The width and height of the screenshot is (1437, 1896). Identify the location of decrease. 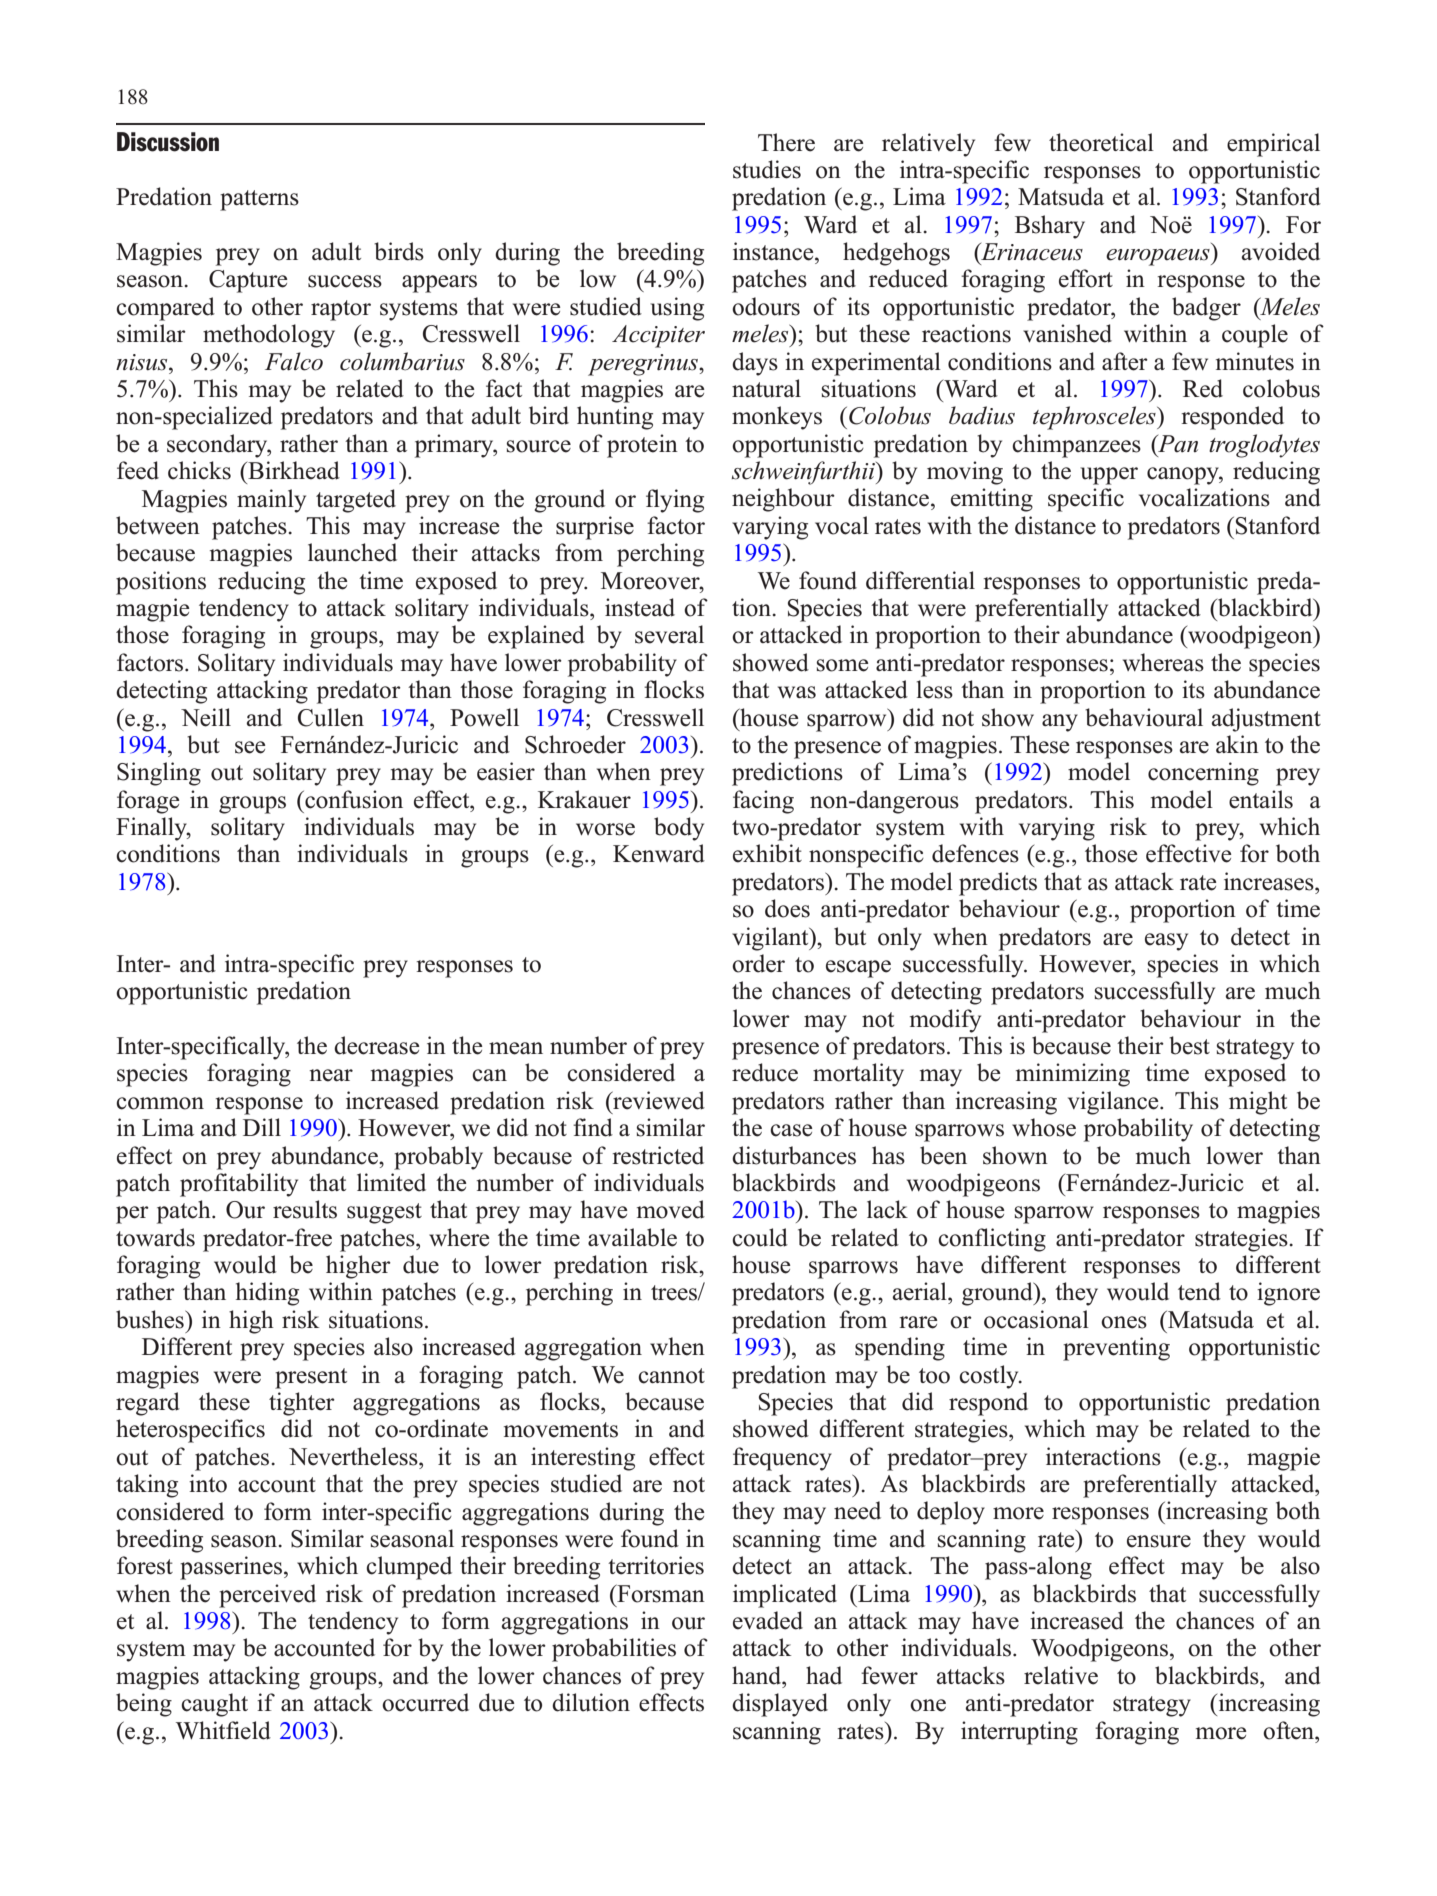
(377, 1045).
